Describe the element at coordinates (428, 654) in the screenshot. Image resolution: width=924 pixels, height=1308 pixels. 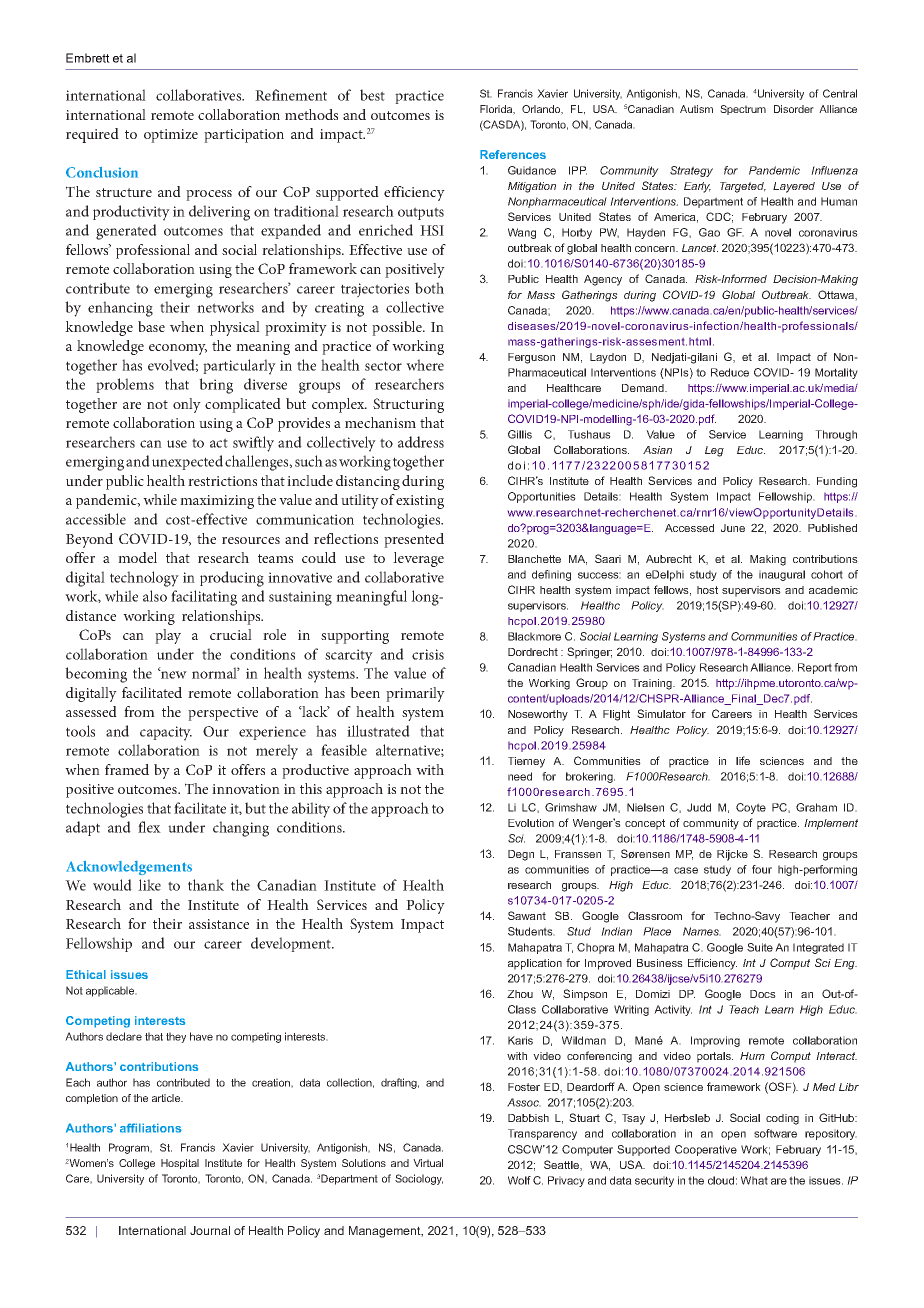
I see `crisis` at that location.
